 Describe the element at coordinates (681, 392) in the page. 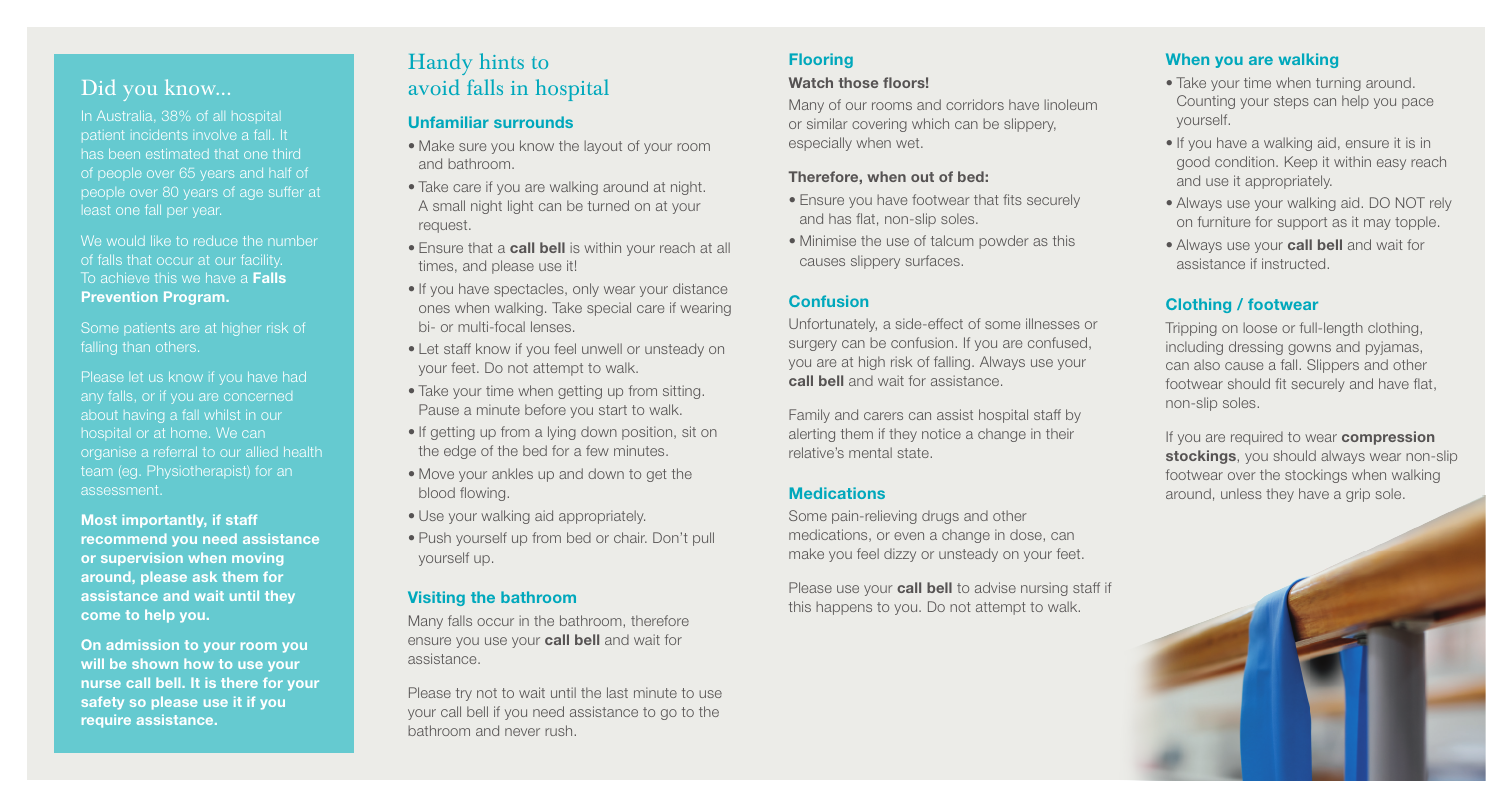

I see `sitting` at that location.
